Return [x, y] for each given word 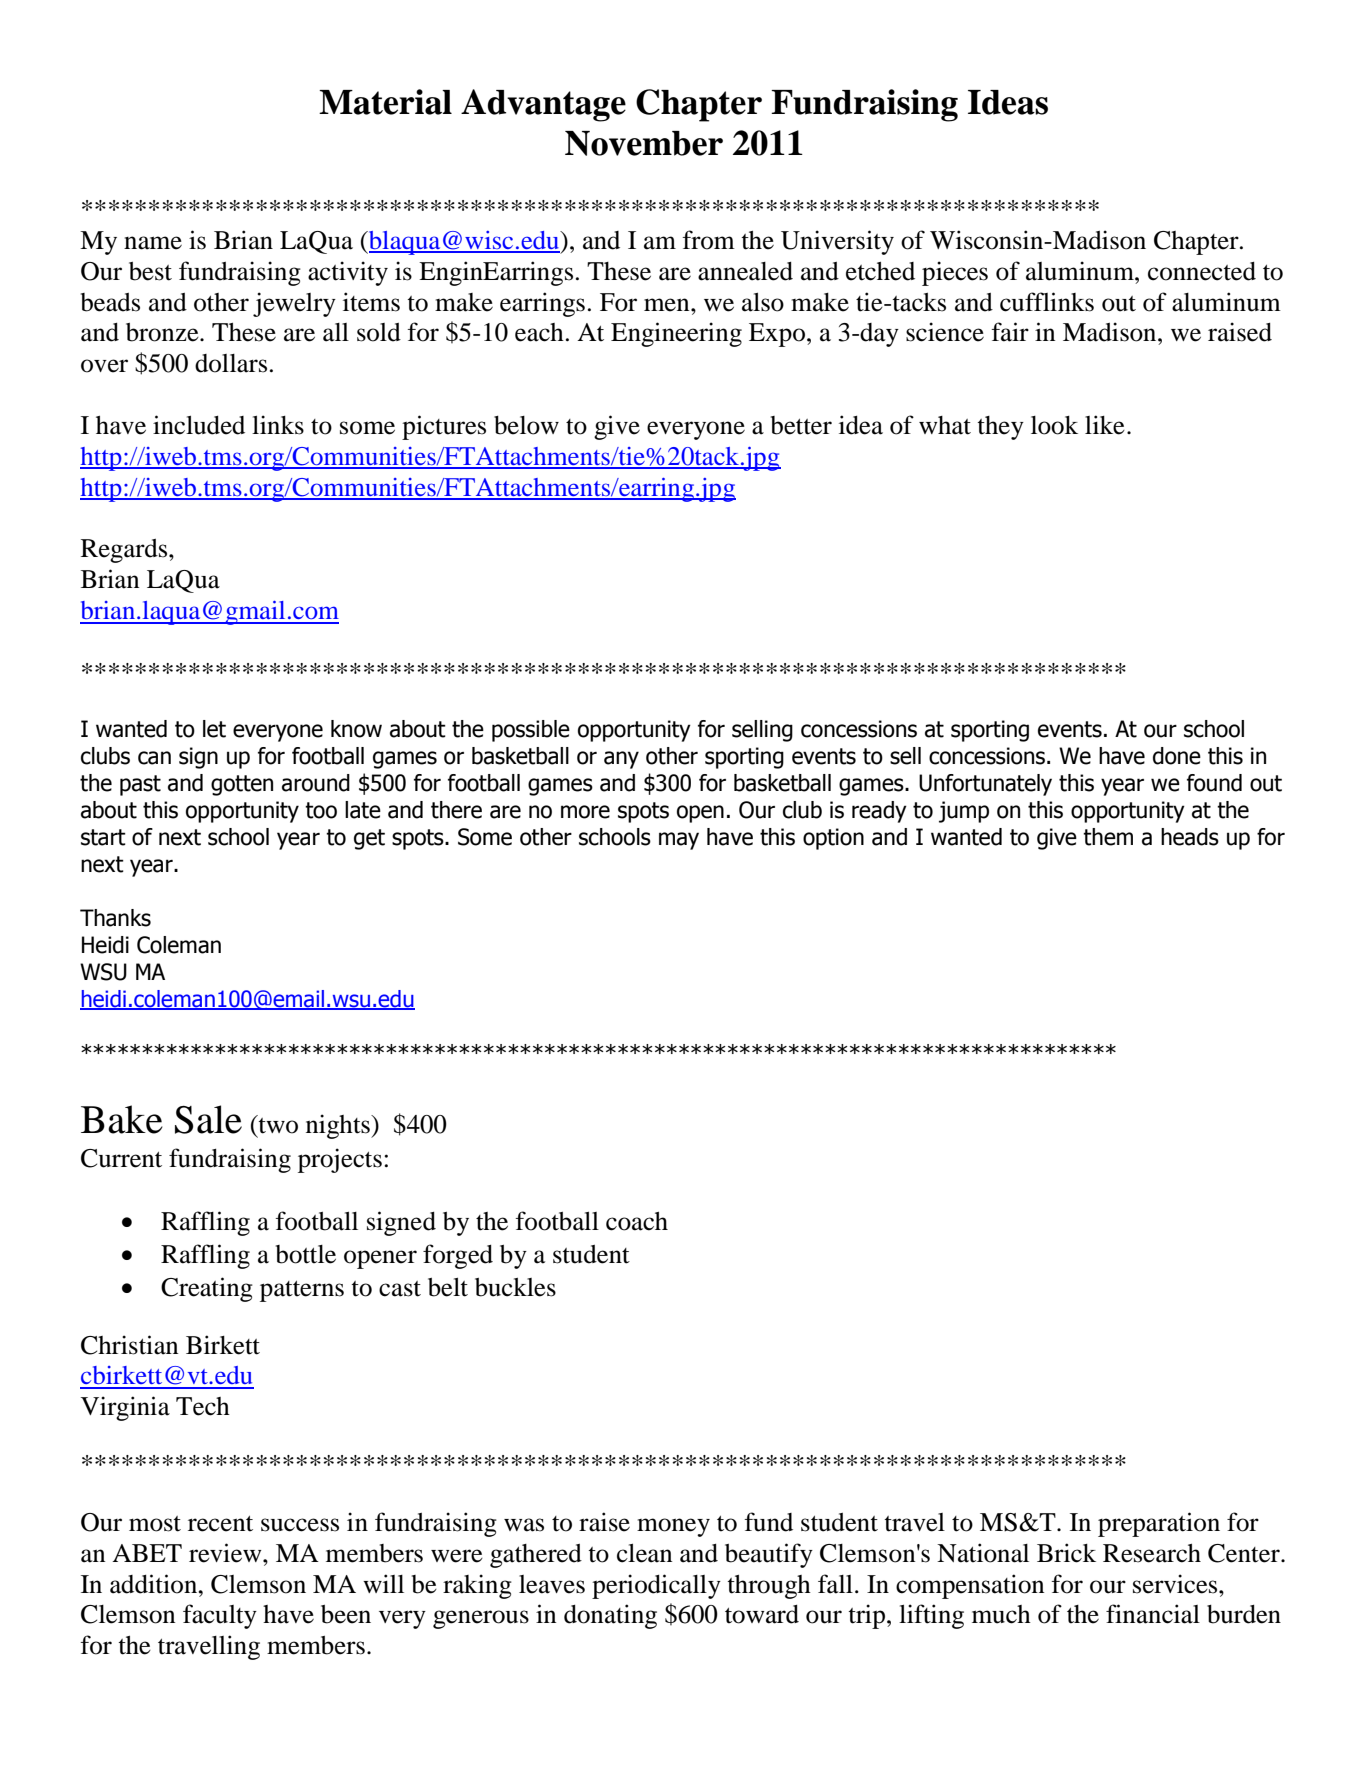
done [1177, 756]
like [1105, 425]
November [644, 143]
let [214, 729]
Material [385, 102]
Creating [207, 1289]
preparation [1159, 1524]
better [801, 425]
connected [1202, 271]
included [199, 425]
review [226, 1553]
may [679, 841]
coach [637, 1221]
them [1108, 837]
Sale [208, 1119]
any [621, 760]
